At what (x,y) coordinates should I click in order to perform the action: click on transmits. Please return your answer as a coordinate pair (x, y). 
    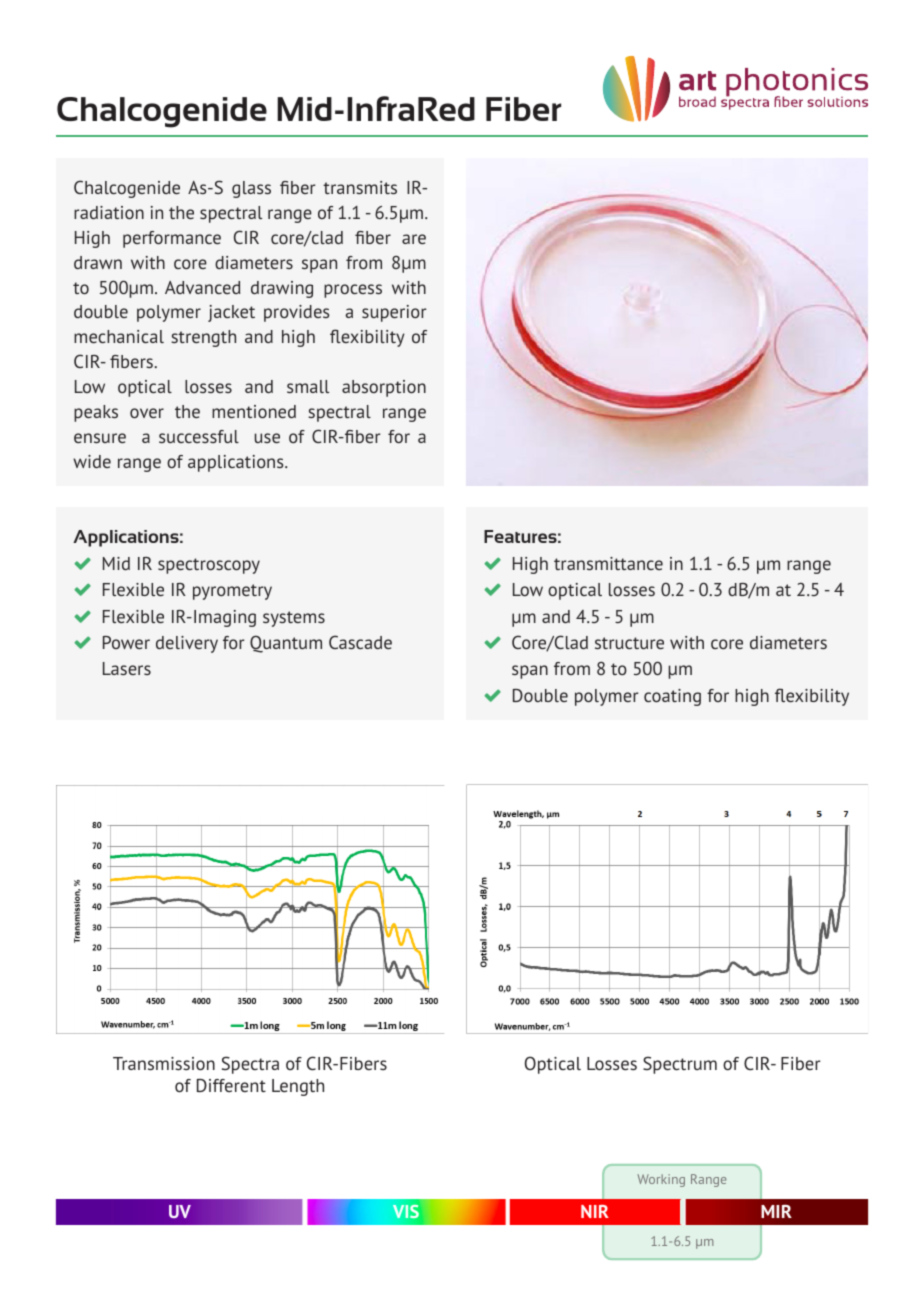
    Looking at the image, I should click on (360, 187).
